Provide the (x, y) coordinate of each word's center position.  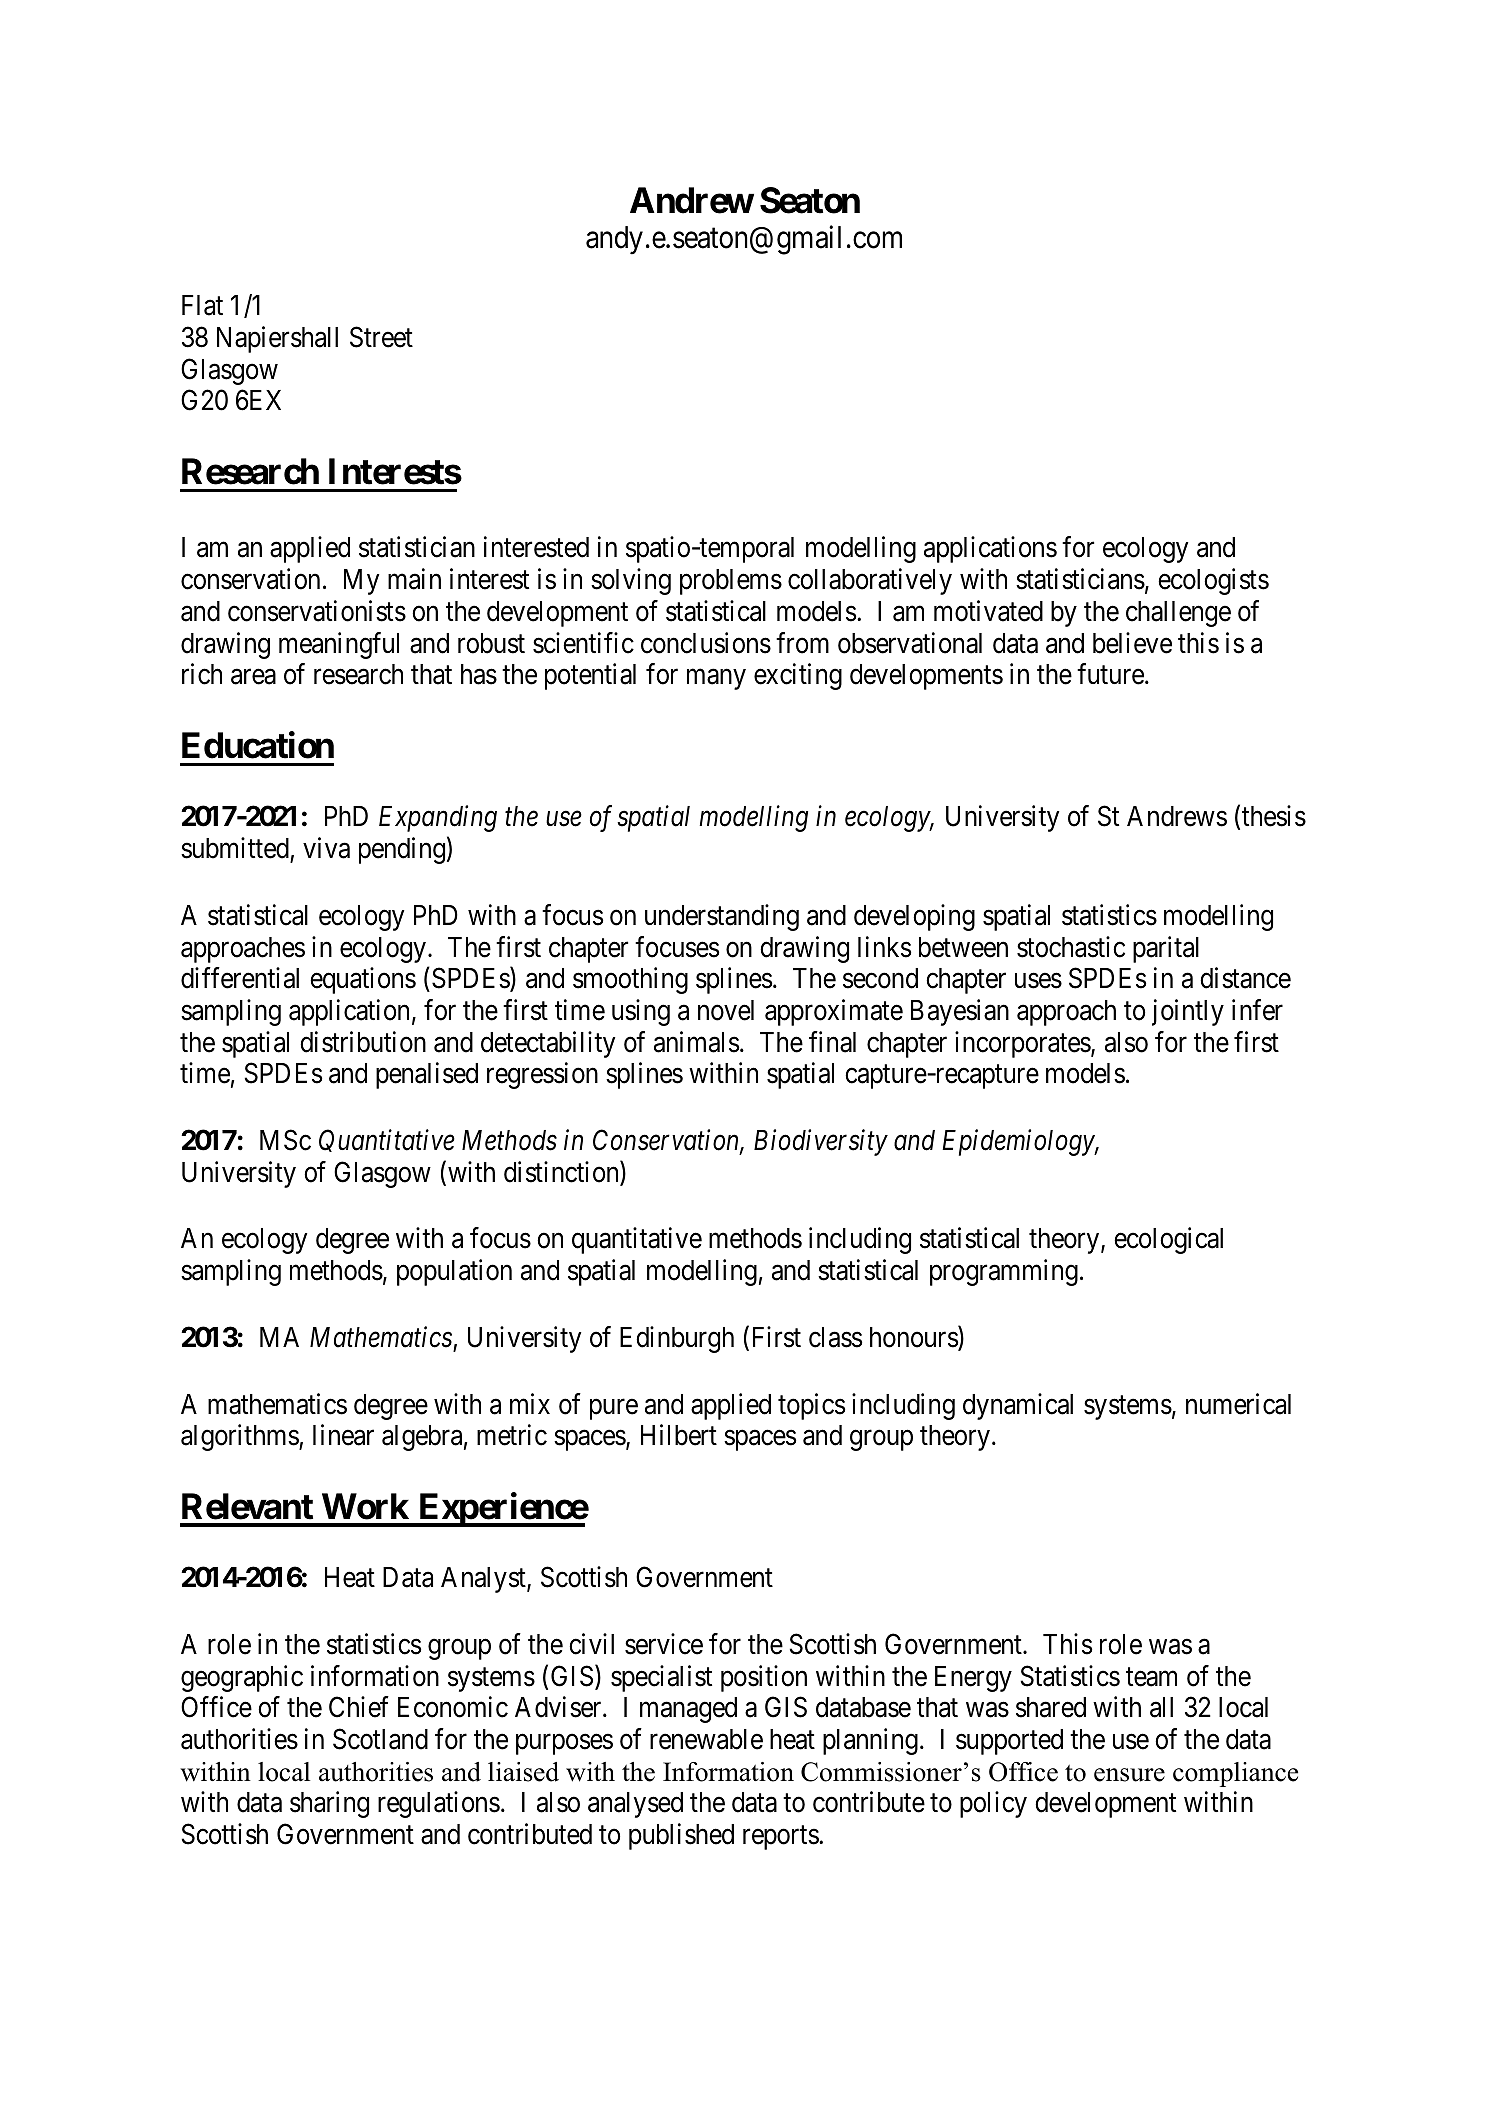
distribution (363, 1042)
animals (696, 1042)
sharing (329, 1805)
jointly (1188, 1012)
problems (731, 582)
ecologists (1213, 581)
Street (381, 337)
